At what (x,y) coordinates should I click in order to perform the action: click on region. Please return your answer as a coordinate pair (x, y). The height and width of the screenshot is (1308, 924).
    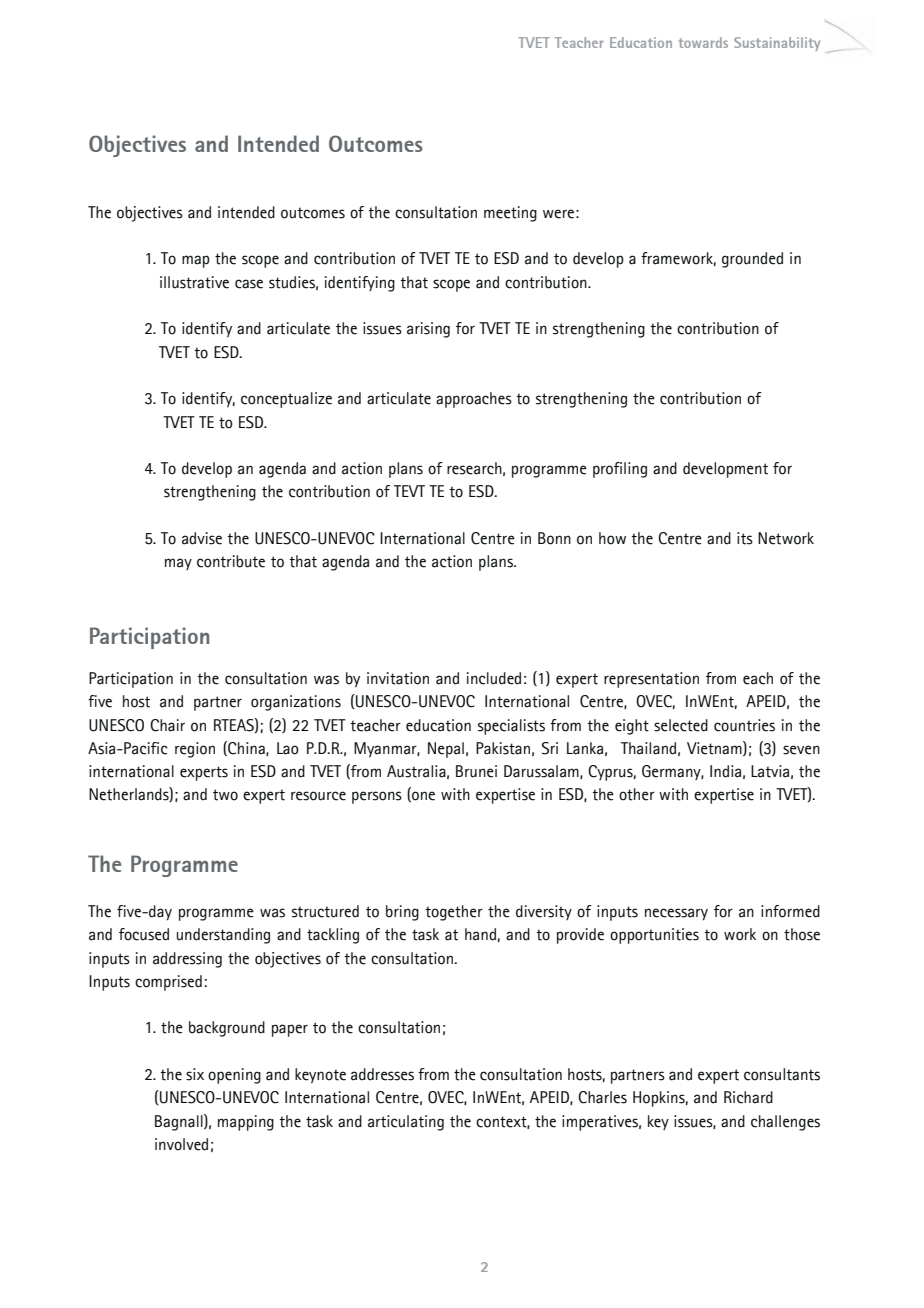
    Looking at the image, I should click on (195, 750).
